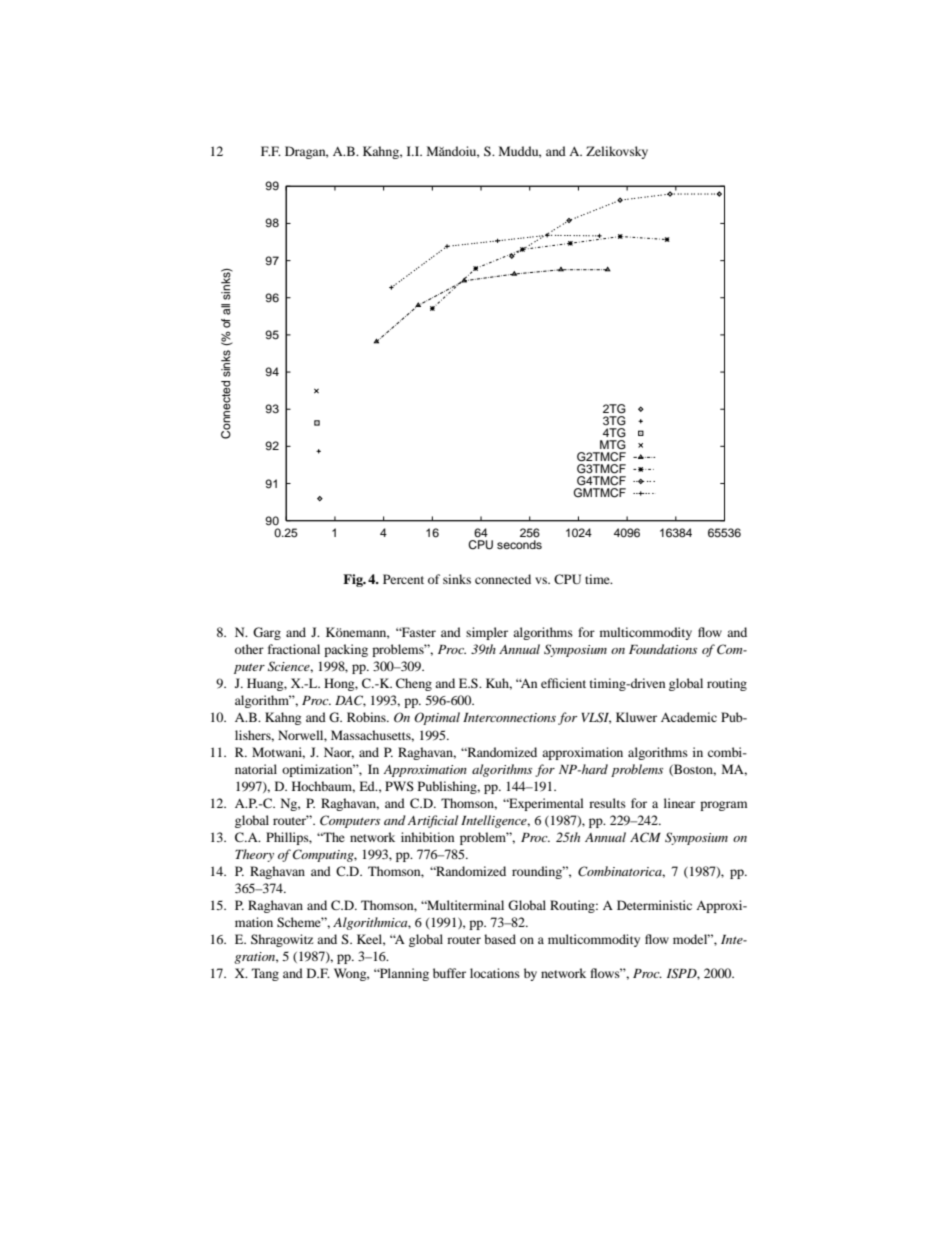  What do you see at coordinates (399, 786) in the page?
I see `PWS` at bounding box center [399, 786].
